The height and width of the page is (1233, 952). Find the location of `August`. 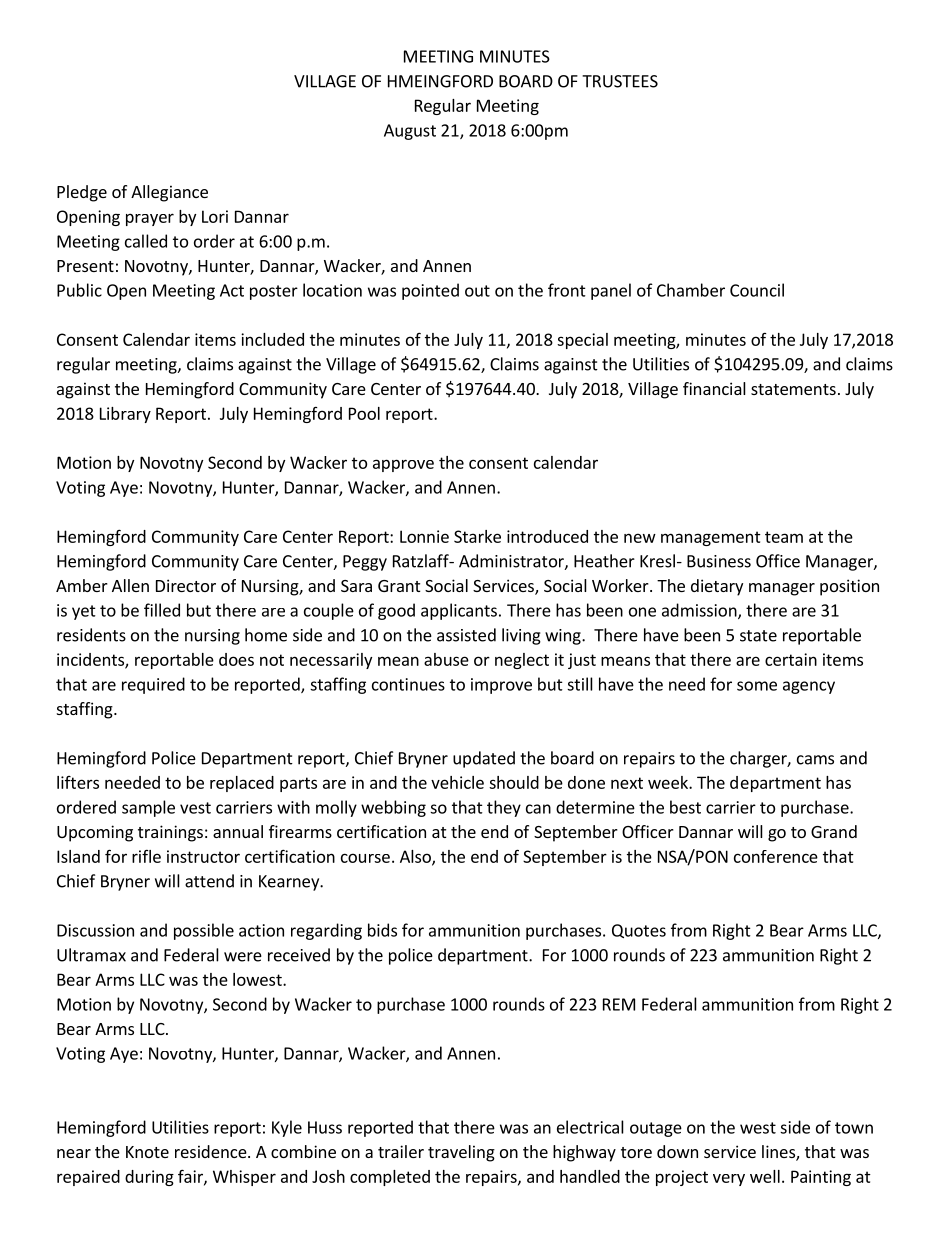

August is located at coordinates (410, 132).
